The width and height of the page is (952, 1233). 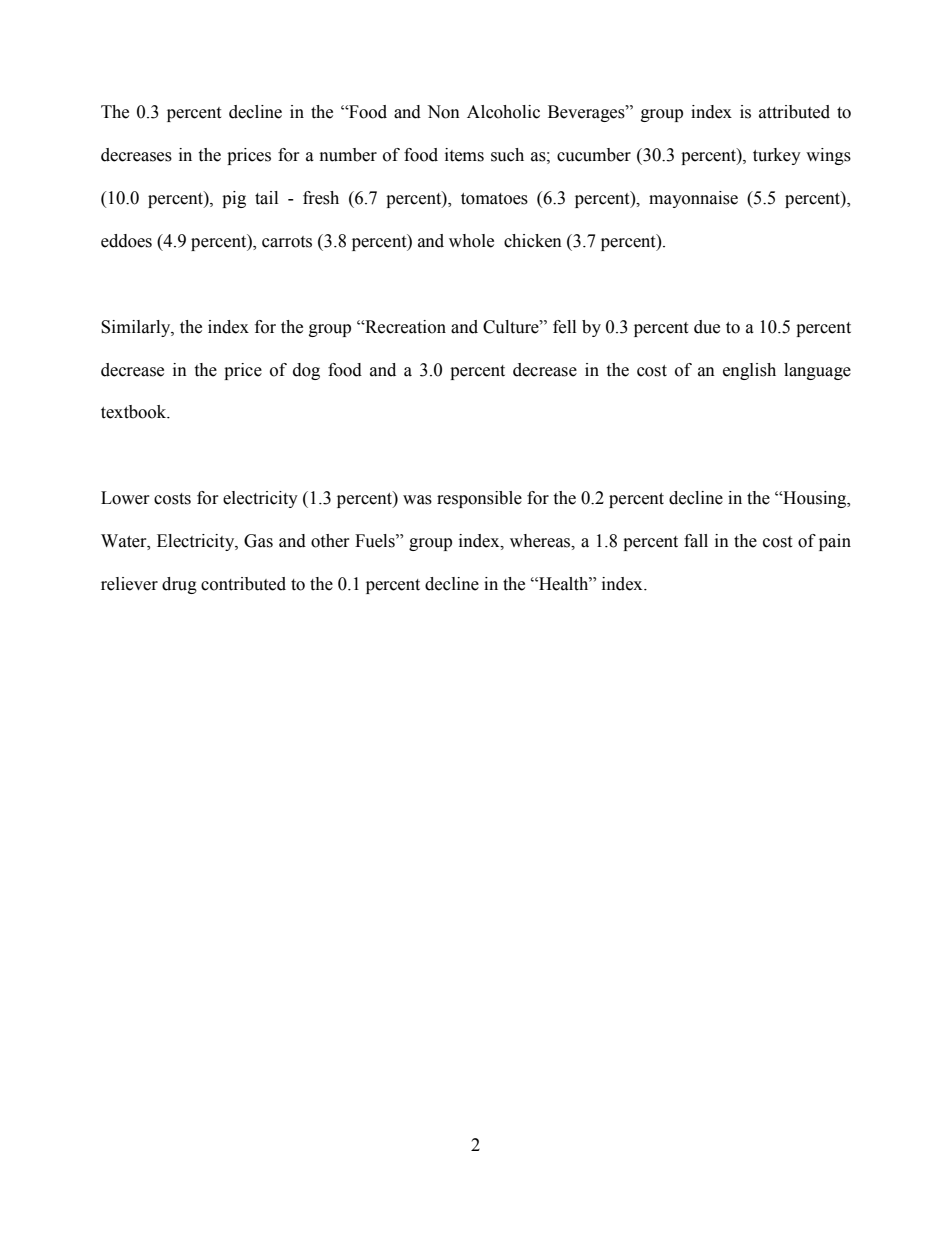 I want to click on english, so click(x=749, y=371).
